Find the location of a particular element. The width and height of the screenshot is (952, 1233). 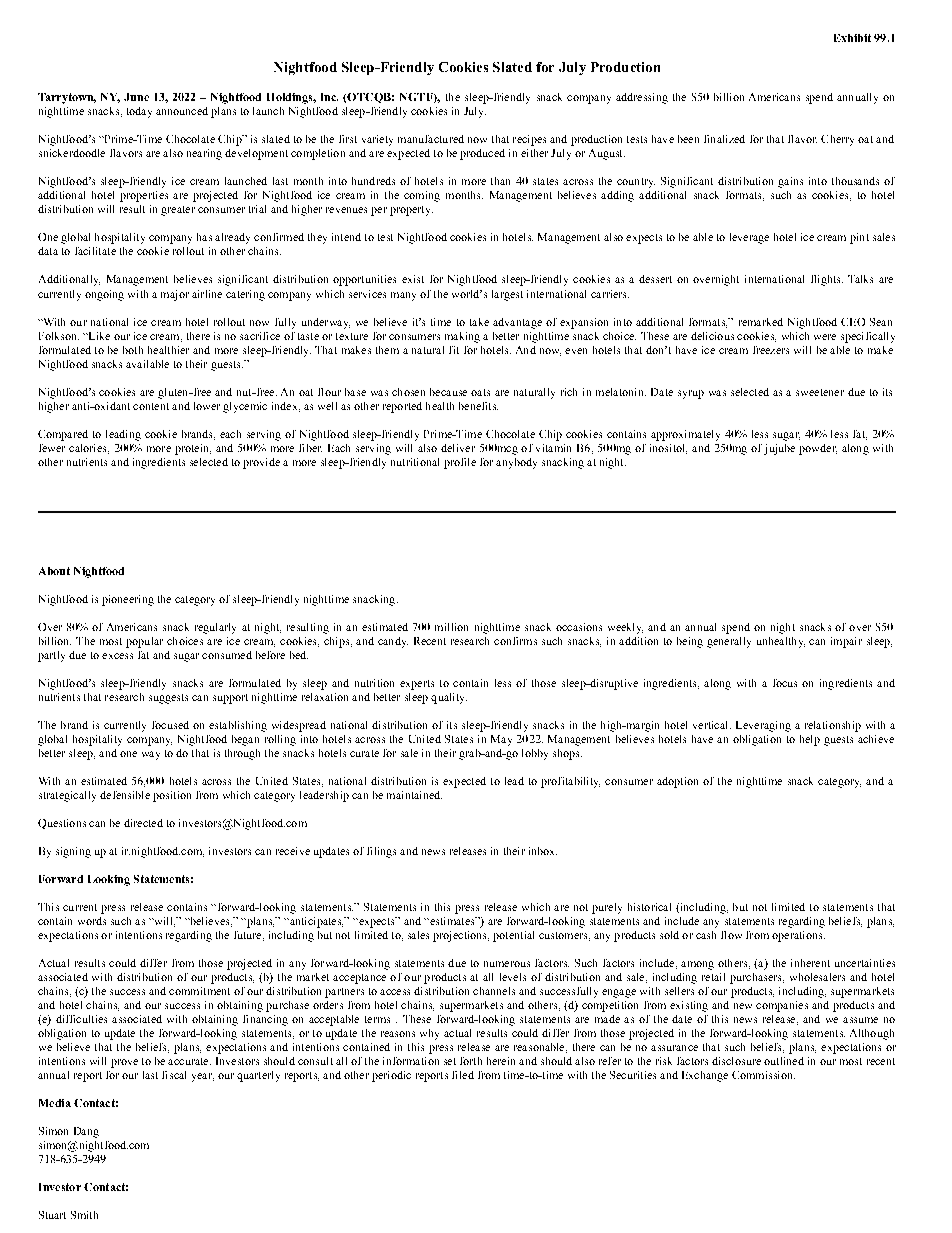

operations is located at coordinates (798, 936).
